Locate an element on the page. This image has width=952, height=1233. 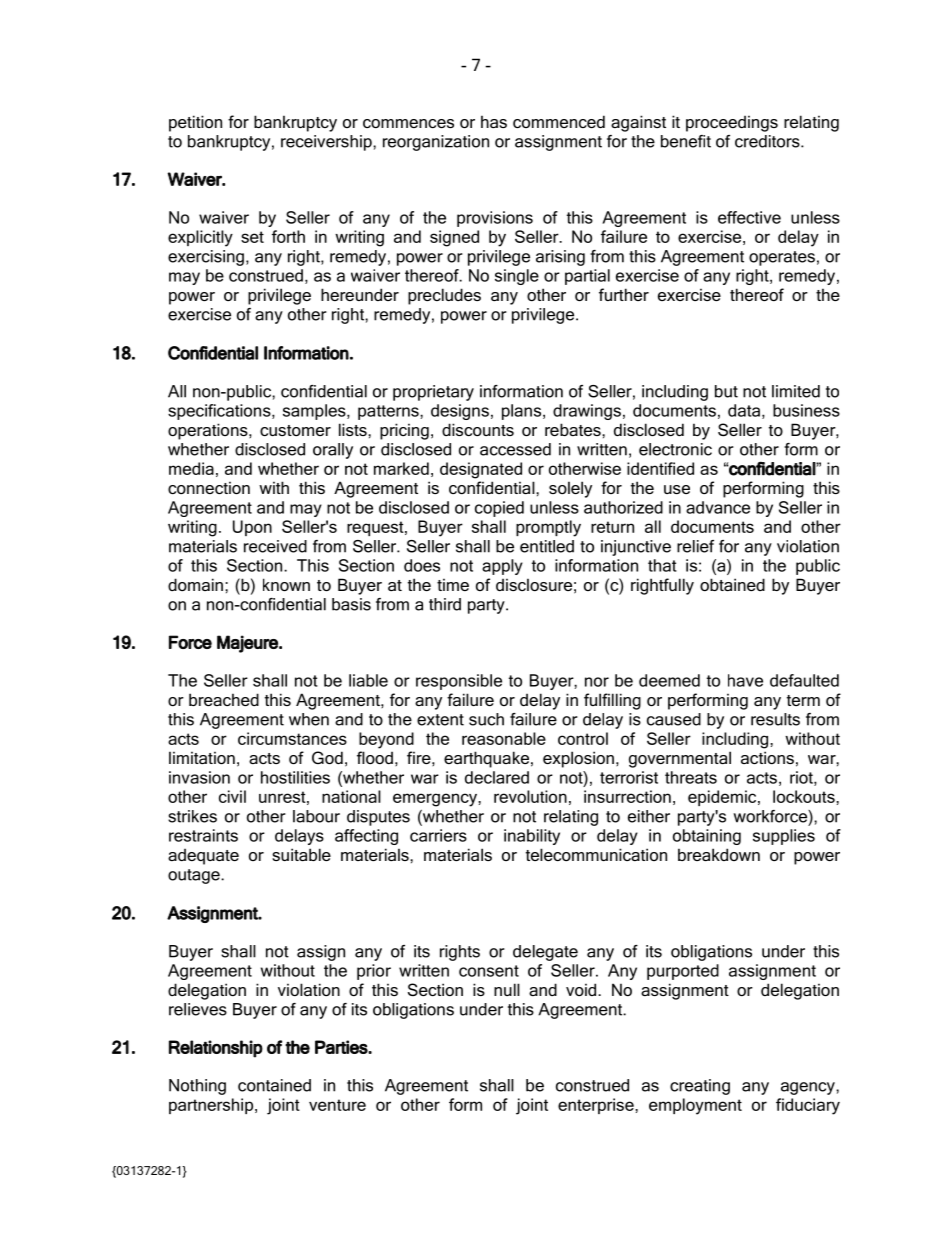
creating is located at coordinates (700, 1087).
